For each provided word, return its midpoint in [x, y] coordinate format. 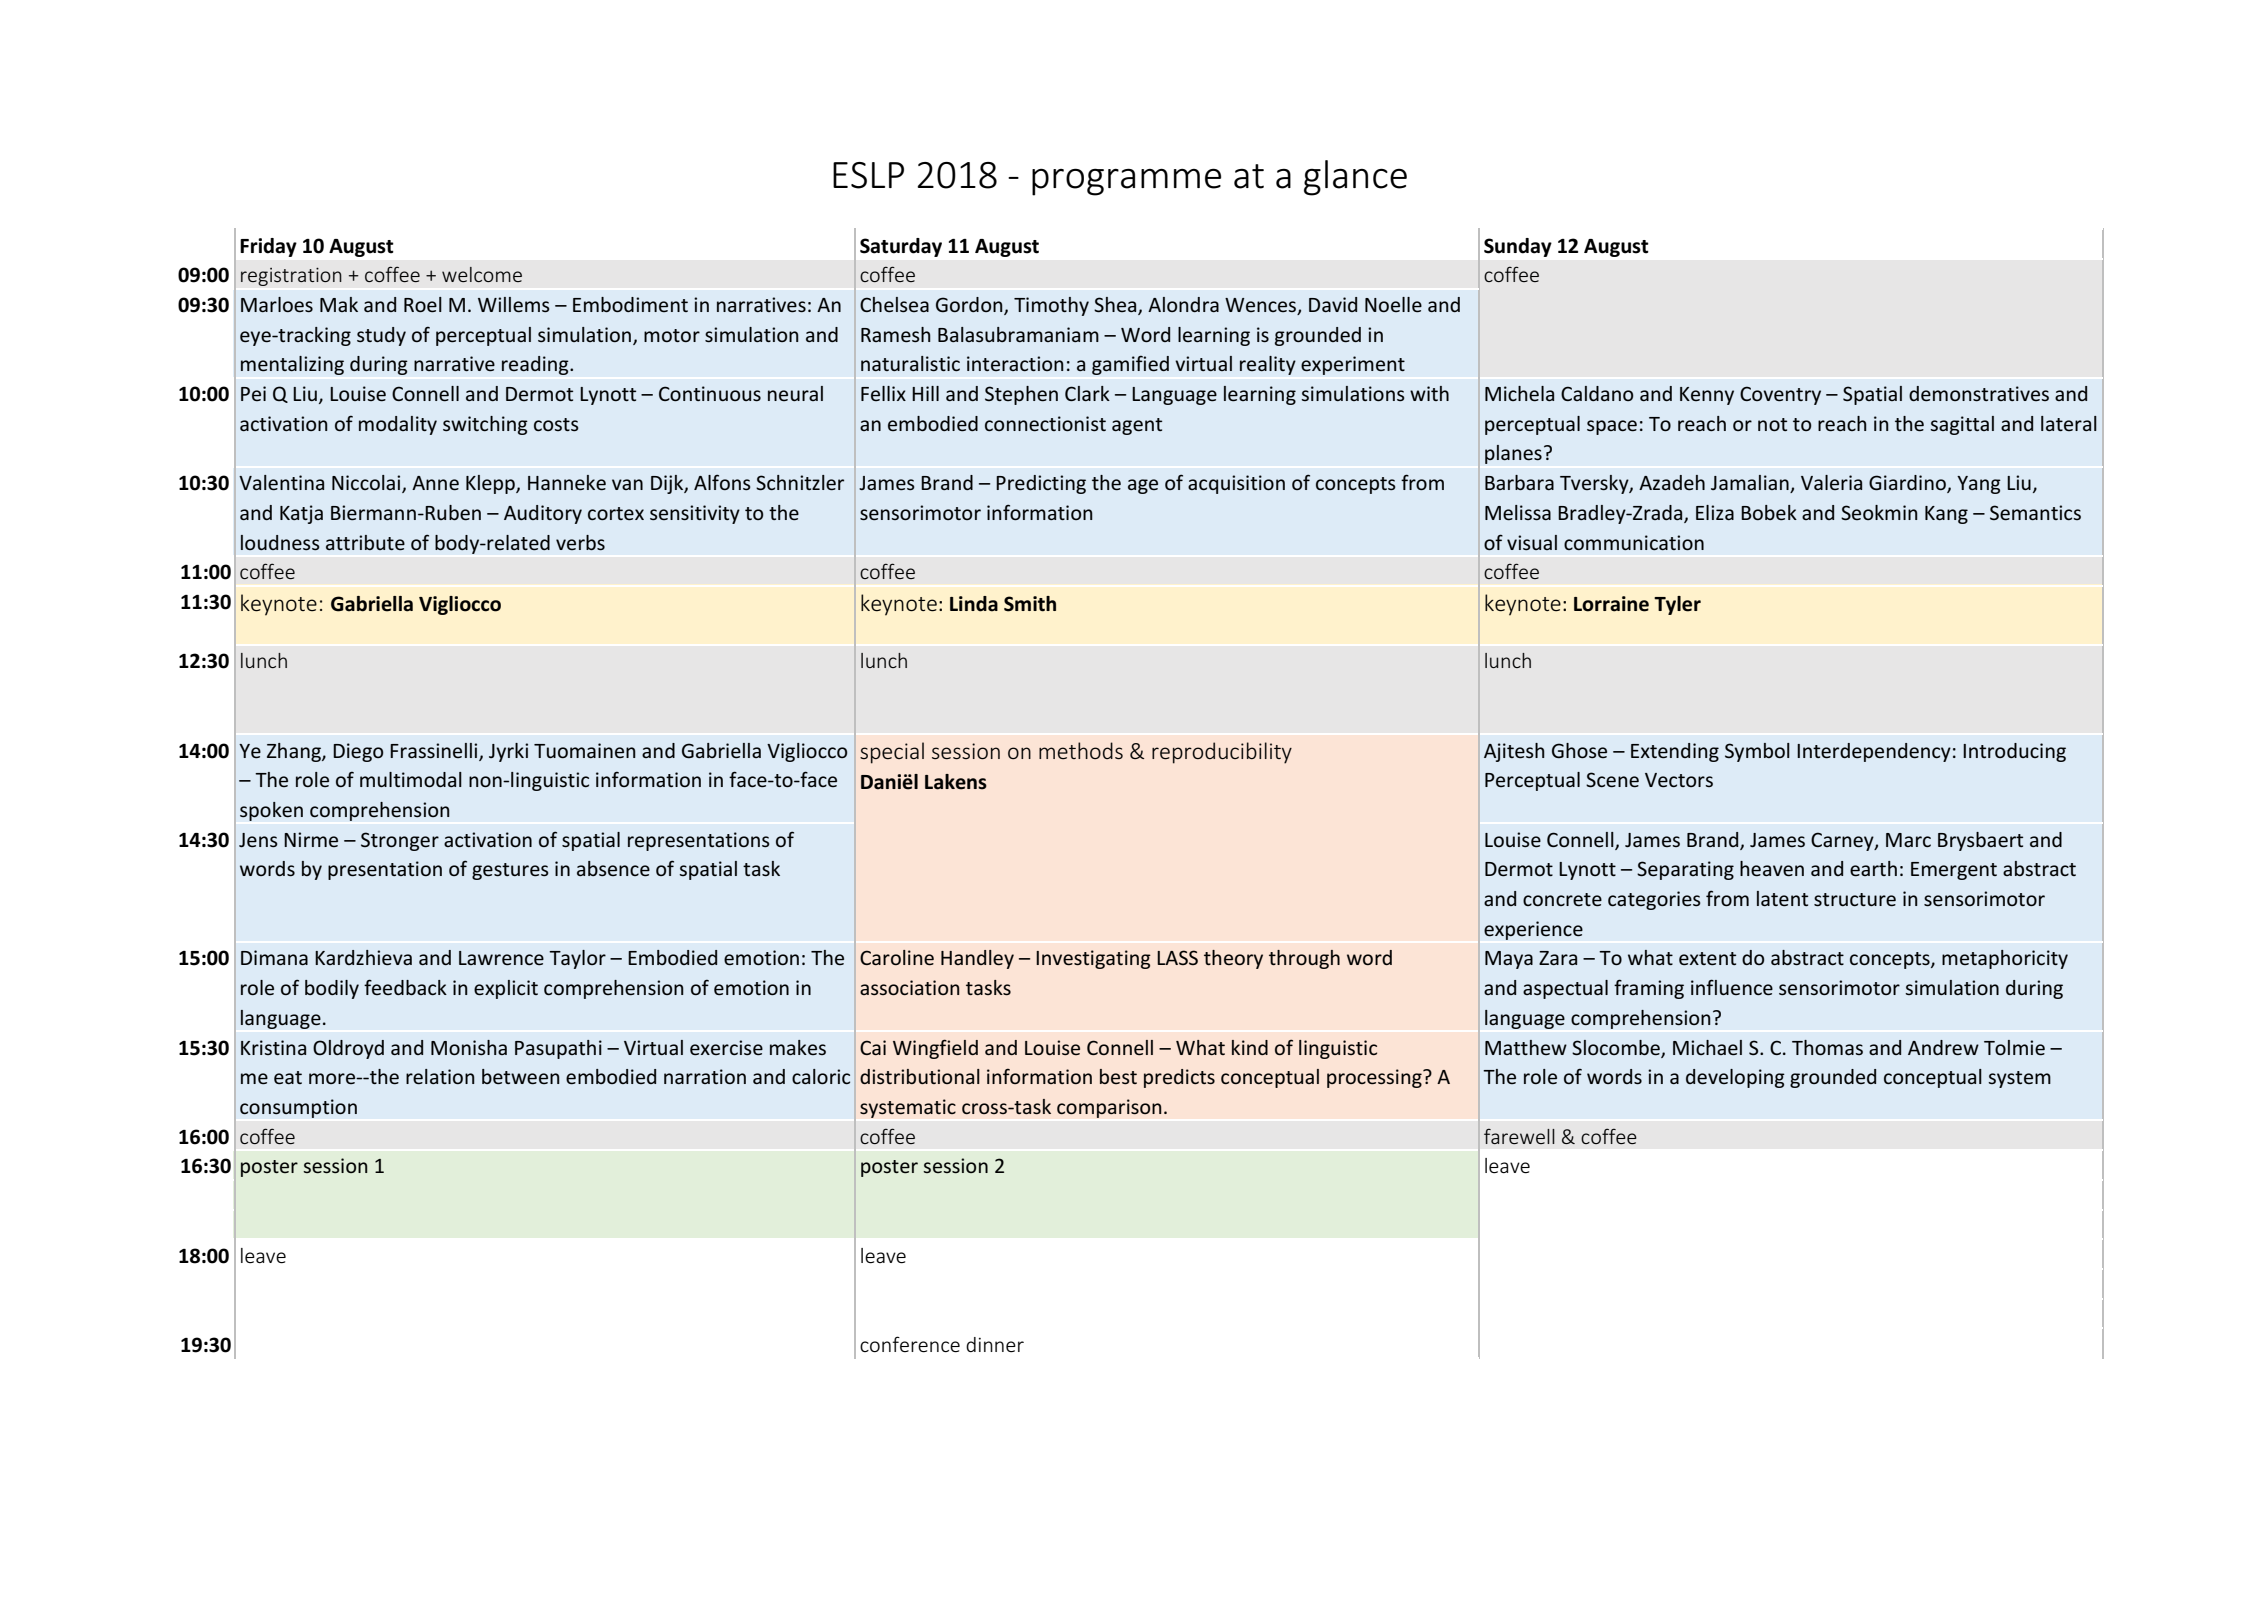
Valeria [1831, 482]
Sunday [1518, 247]
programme [1126, 182]
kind [1250, 1047]
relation [440, 1077]
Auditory [543, 514]
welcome [482, 274]
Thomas [1827, 1047]
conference [910, 1344]
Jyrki [508, 752]
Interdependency [1874, 752]
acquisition [1236, 484]
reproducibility [1222, 753]
